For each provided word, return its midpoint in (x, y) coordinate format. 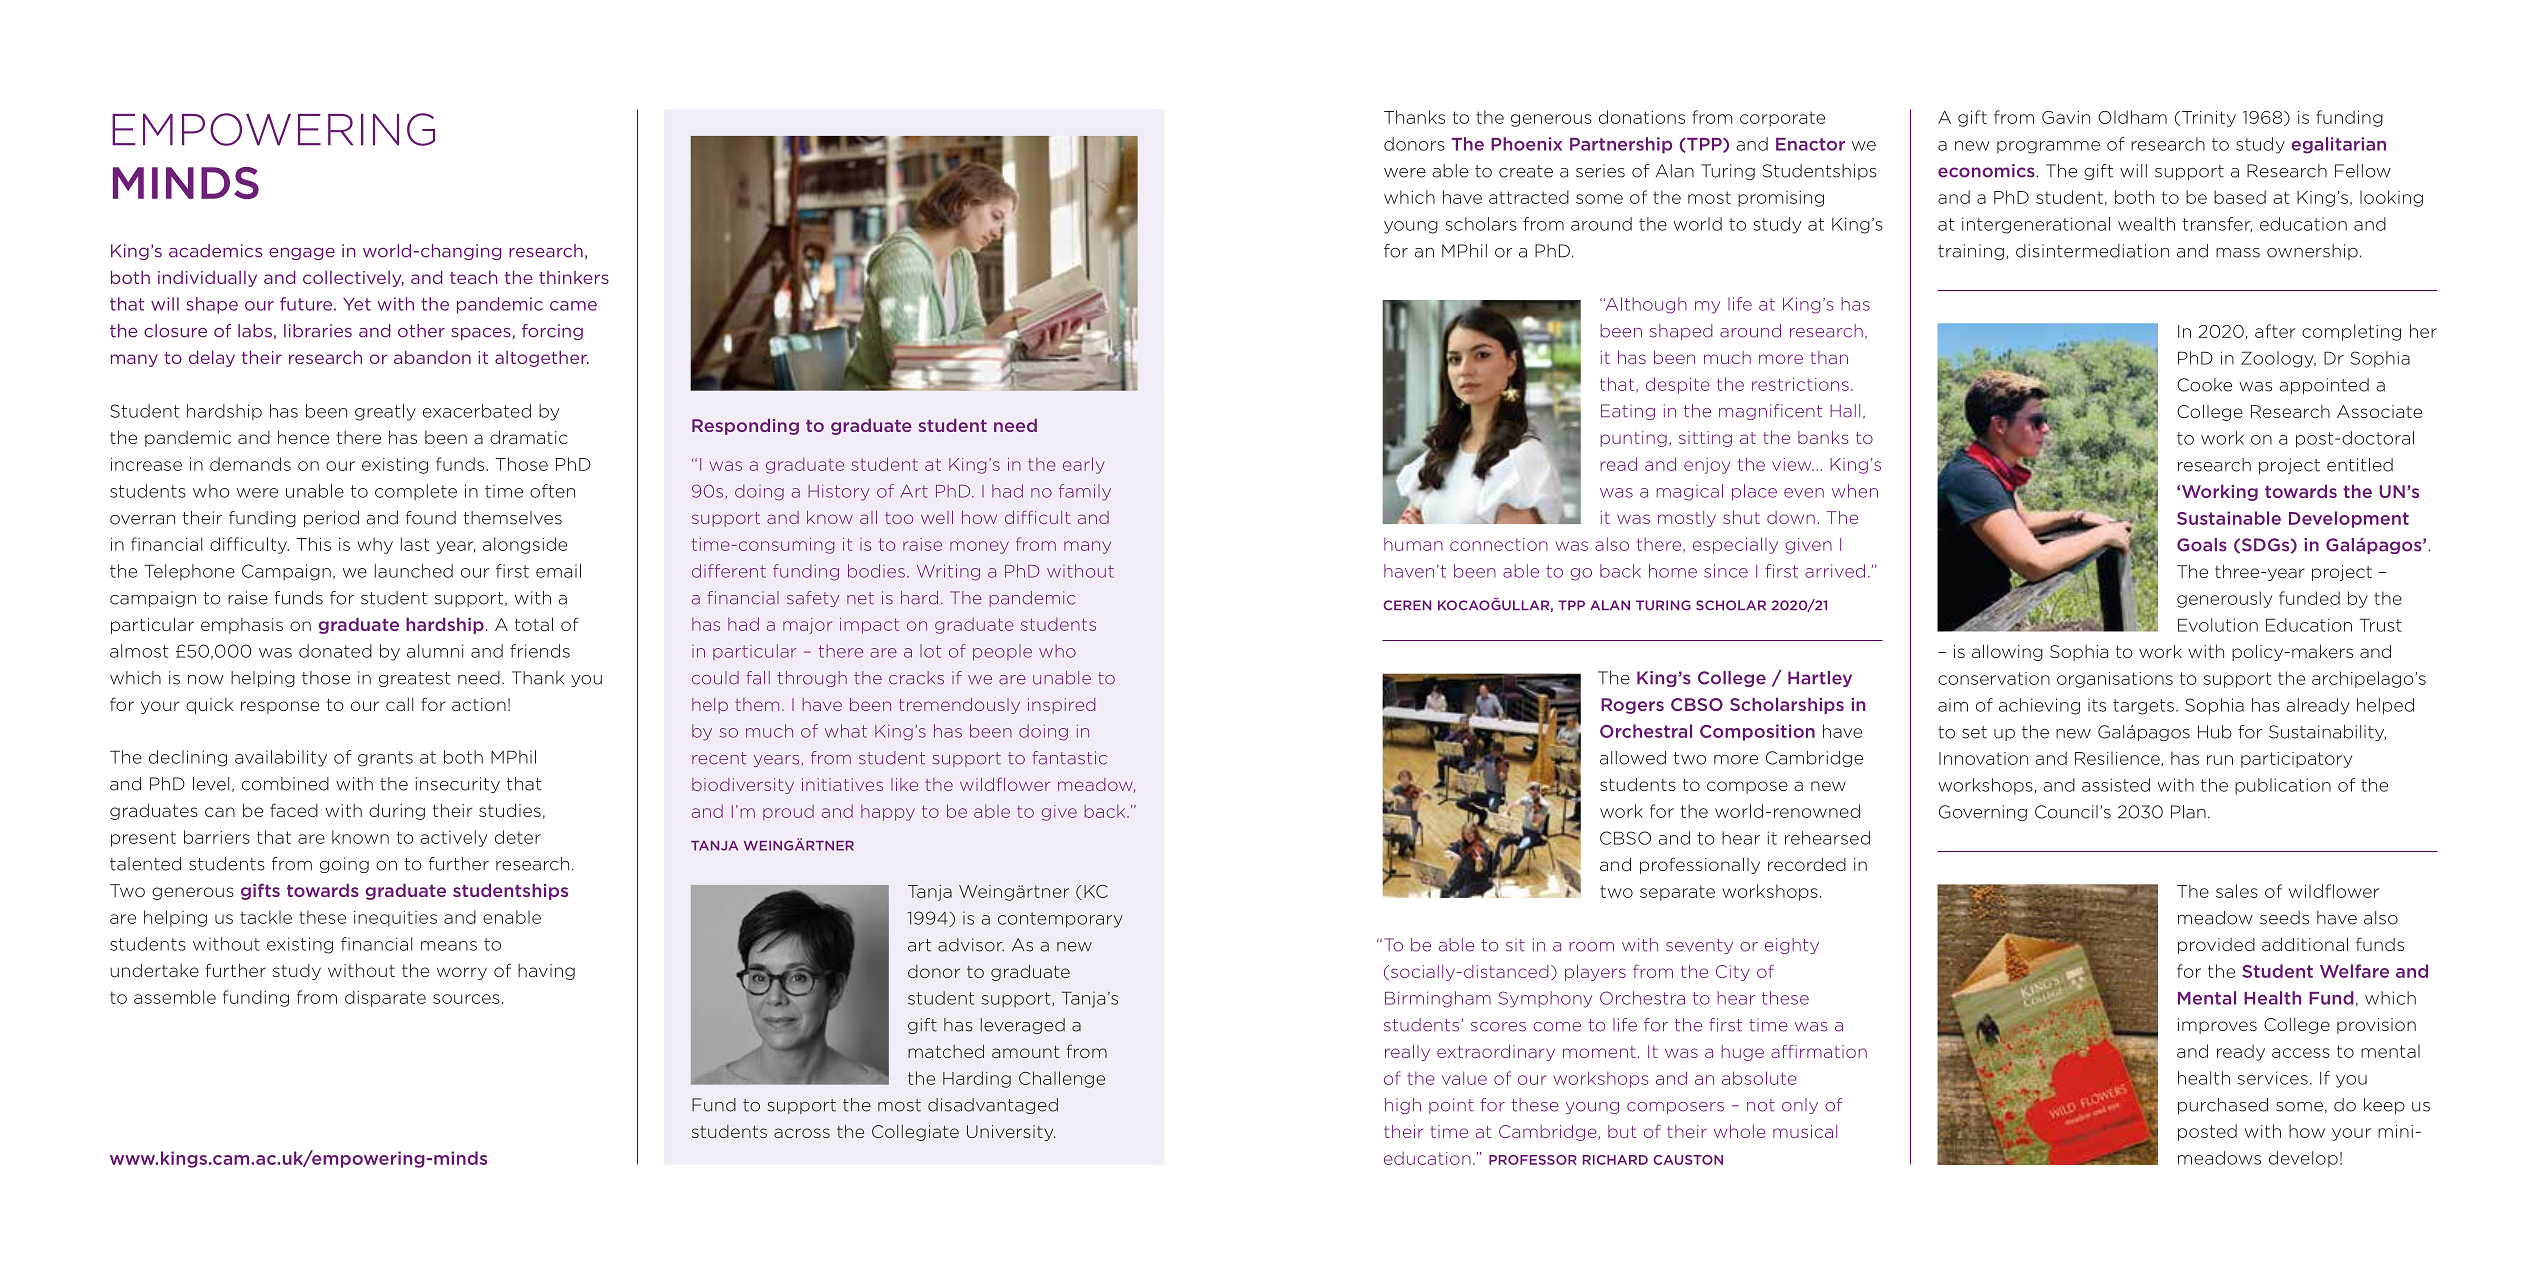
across (802, 1133)
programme (2048, 147)
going (344, 865)
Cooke (2204, 385)
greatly (385, 412)
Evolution (2218, 625)
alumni (435, 651)
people (1002, 652)
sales (2237, 891)
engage (302, 253)
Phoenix (1526, 144)
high (1403, 1106)
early (1083, 465)
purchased (2223, 1106)
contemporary (1060, 920)
